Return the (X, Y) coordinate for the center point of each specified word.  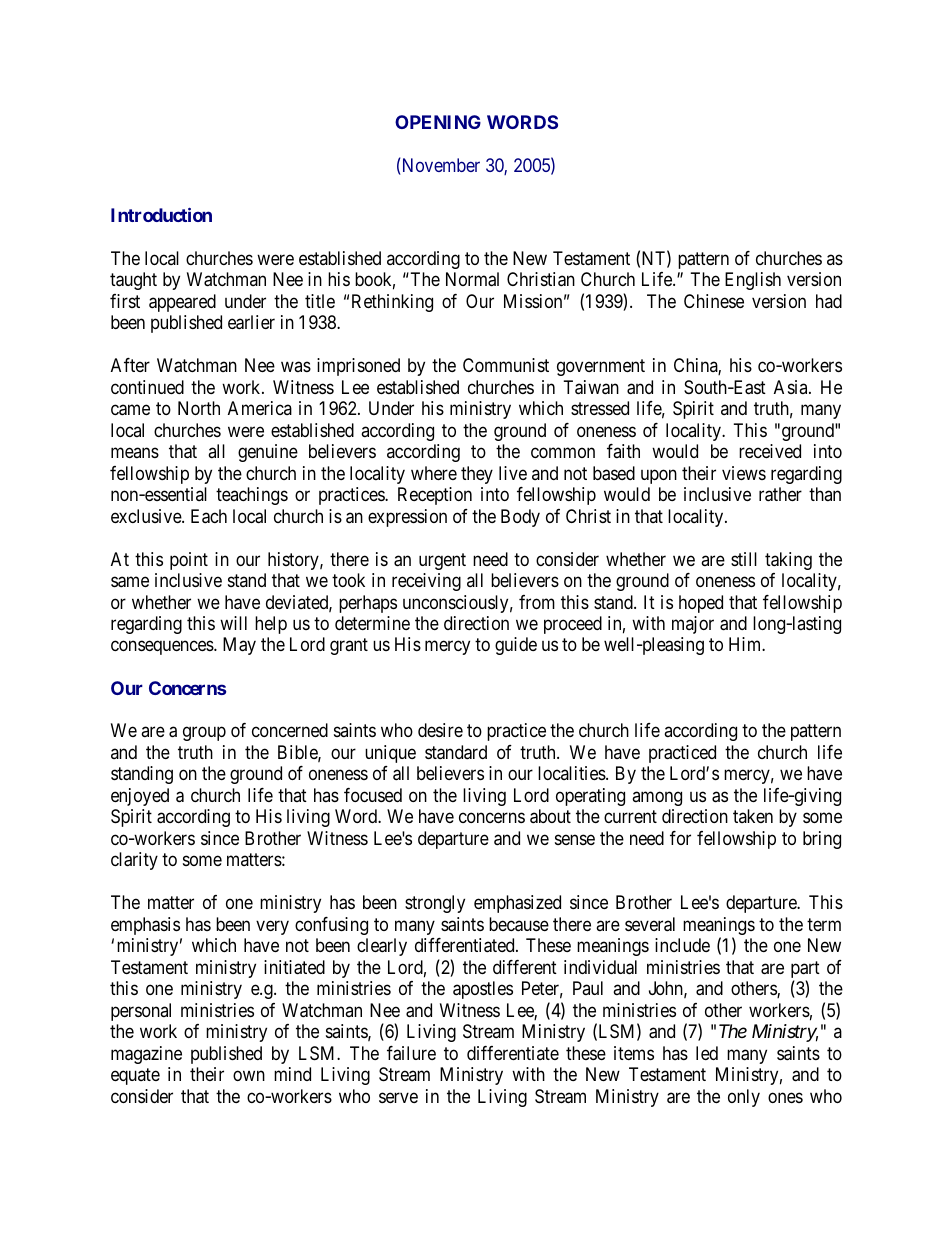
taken (753, 816)
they (477, 475)
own (249, 1076)
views (744, 473)
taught (133, 281)
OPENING (438, 122)
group (204, 734)
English (753, 281)
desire (440, 730)
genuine (268, 453)
